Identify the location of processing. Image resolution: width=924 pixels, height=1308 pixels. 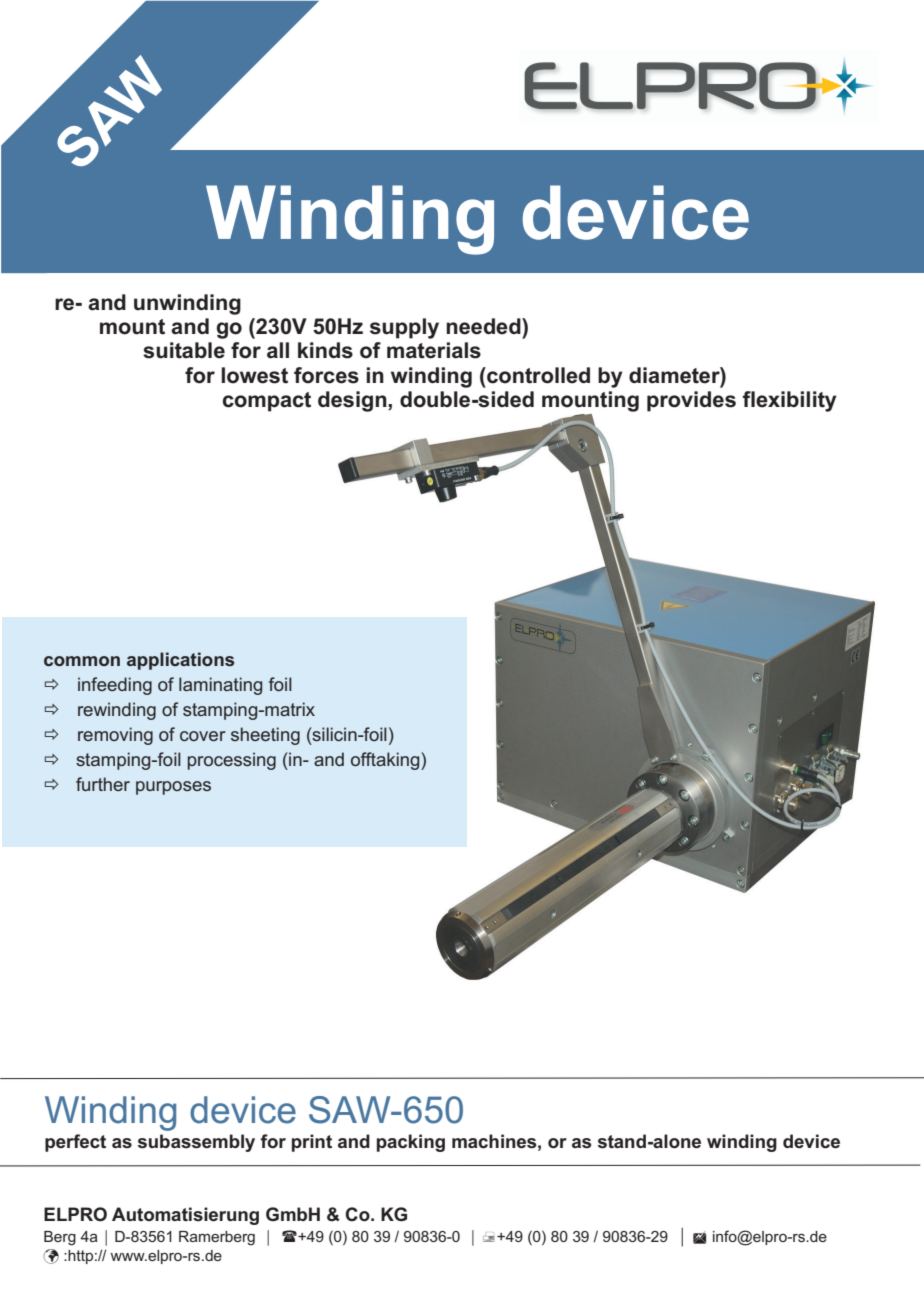
(232, 761).
